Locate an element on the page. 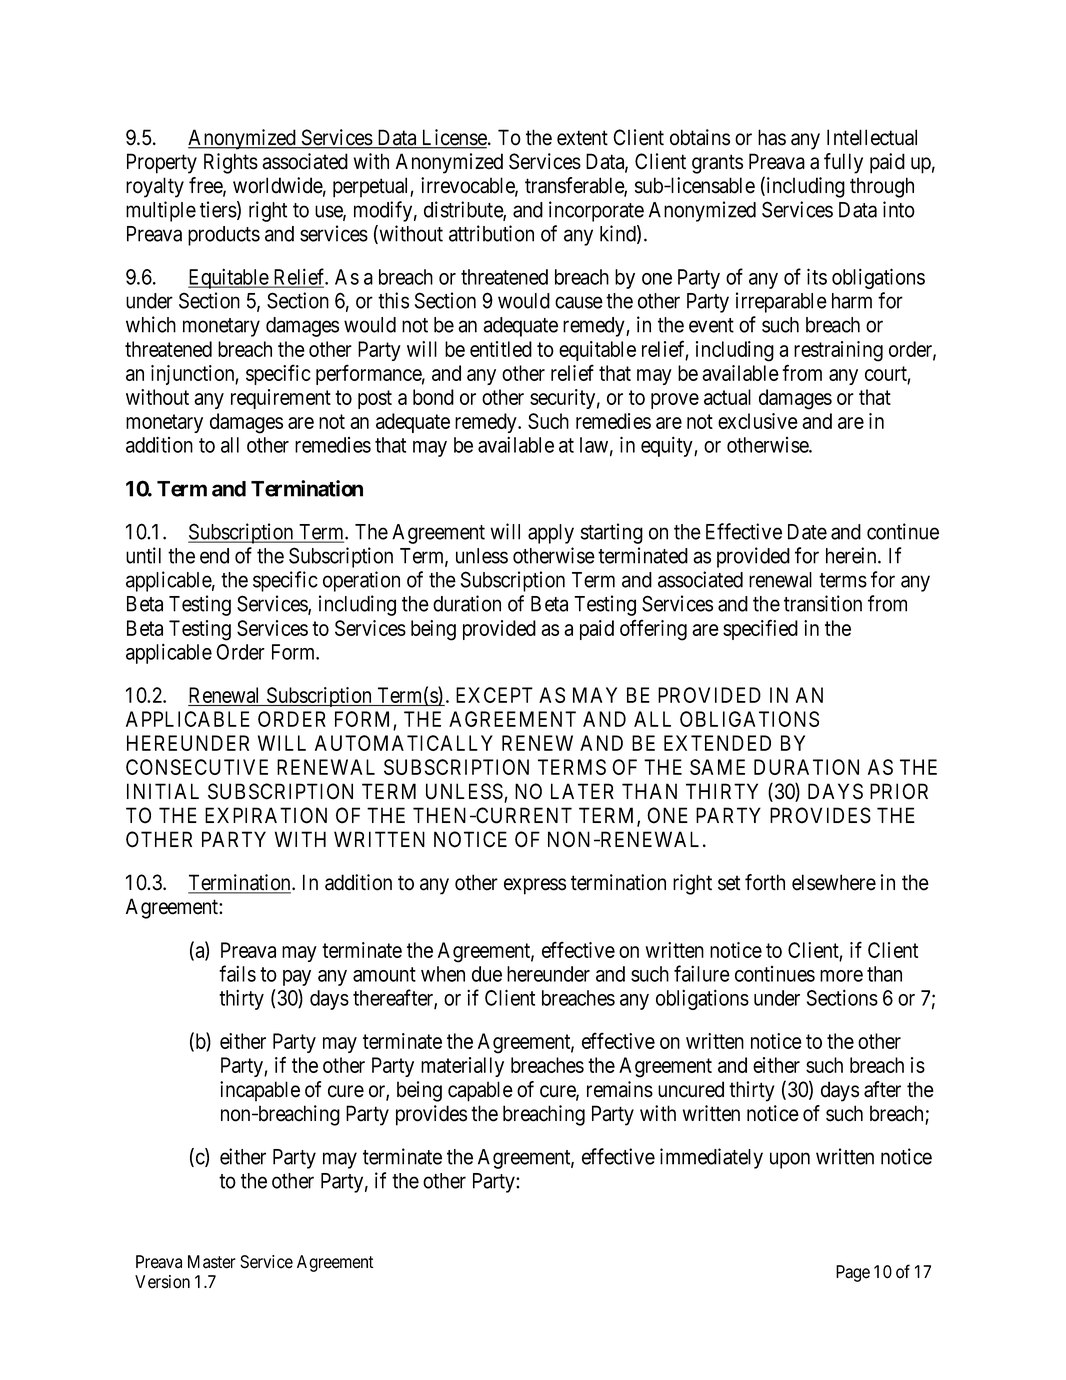 Image resolution: width=1066 pixels, height=1380 pixels. more is located at coordinates (841, 976).
